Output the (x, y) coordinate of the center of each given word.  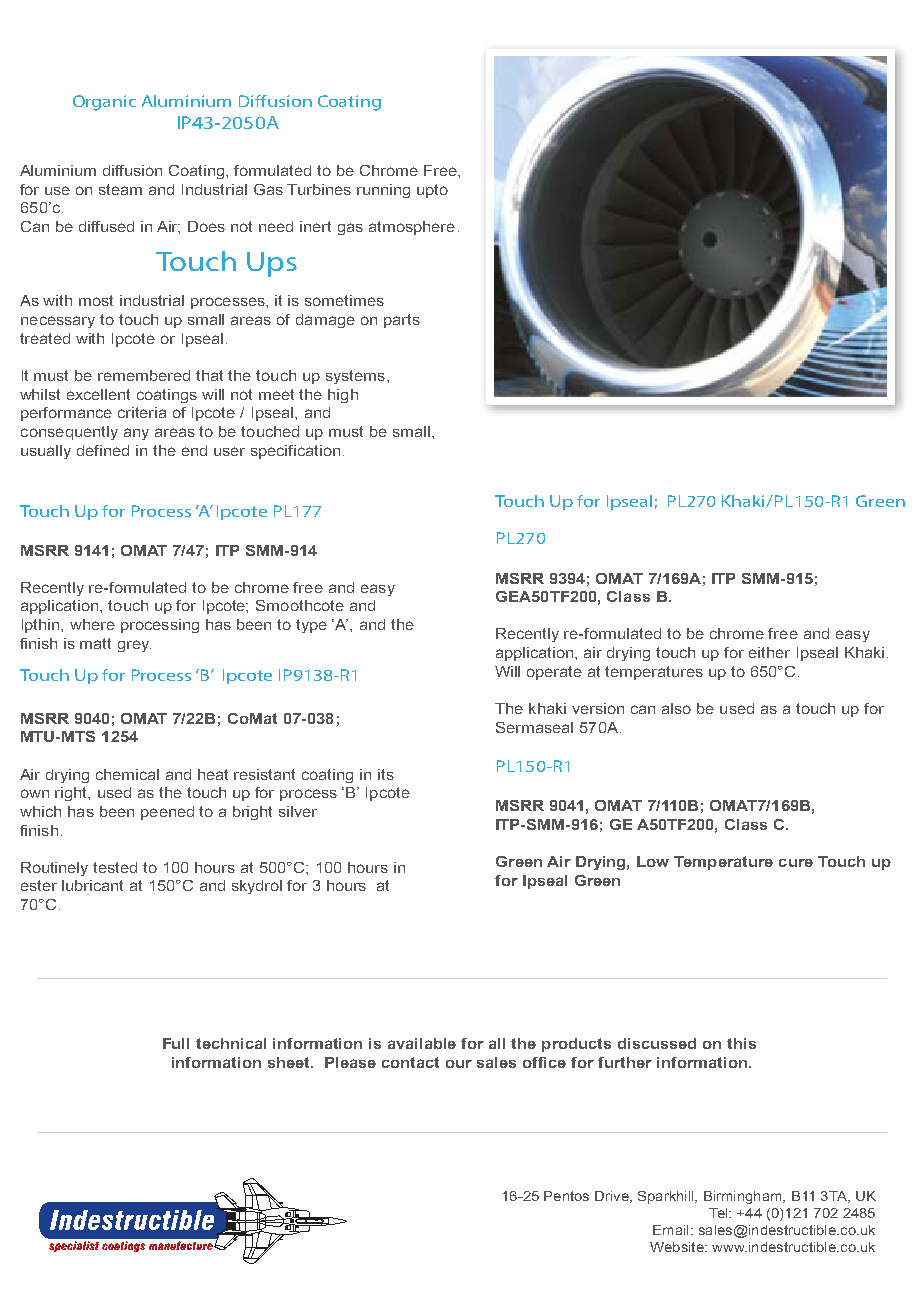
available (422, 1043)
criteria (142, 412)
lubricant (92, 885)
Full (176, 1043)
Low (653, 861)
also (676, 708)
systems (357, 377)
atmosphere (412, 228)
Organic (104, 103)
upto (432, 191)
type (311, 626)
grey (134, 646)
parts (402, 321)
